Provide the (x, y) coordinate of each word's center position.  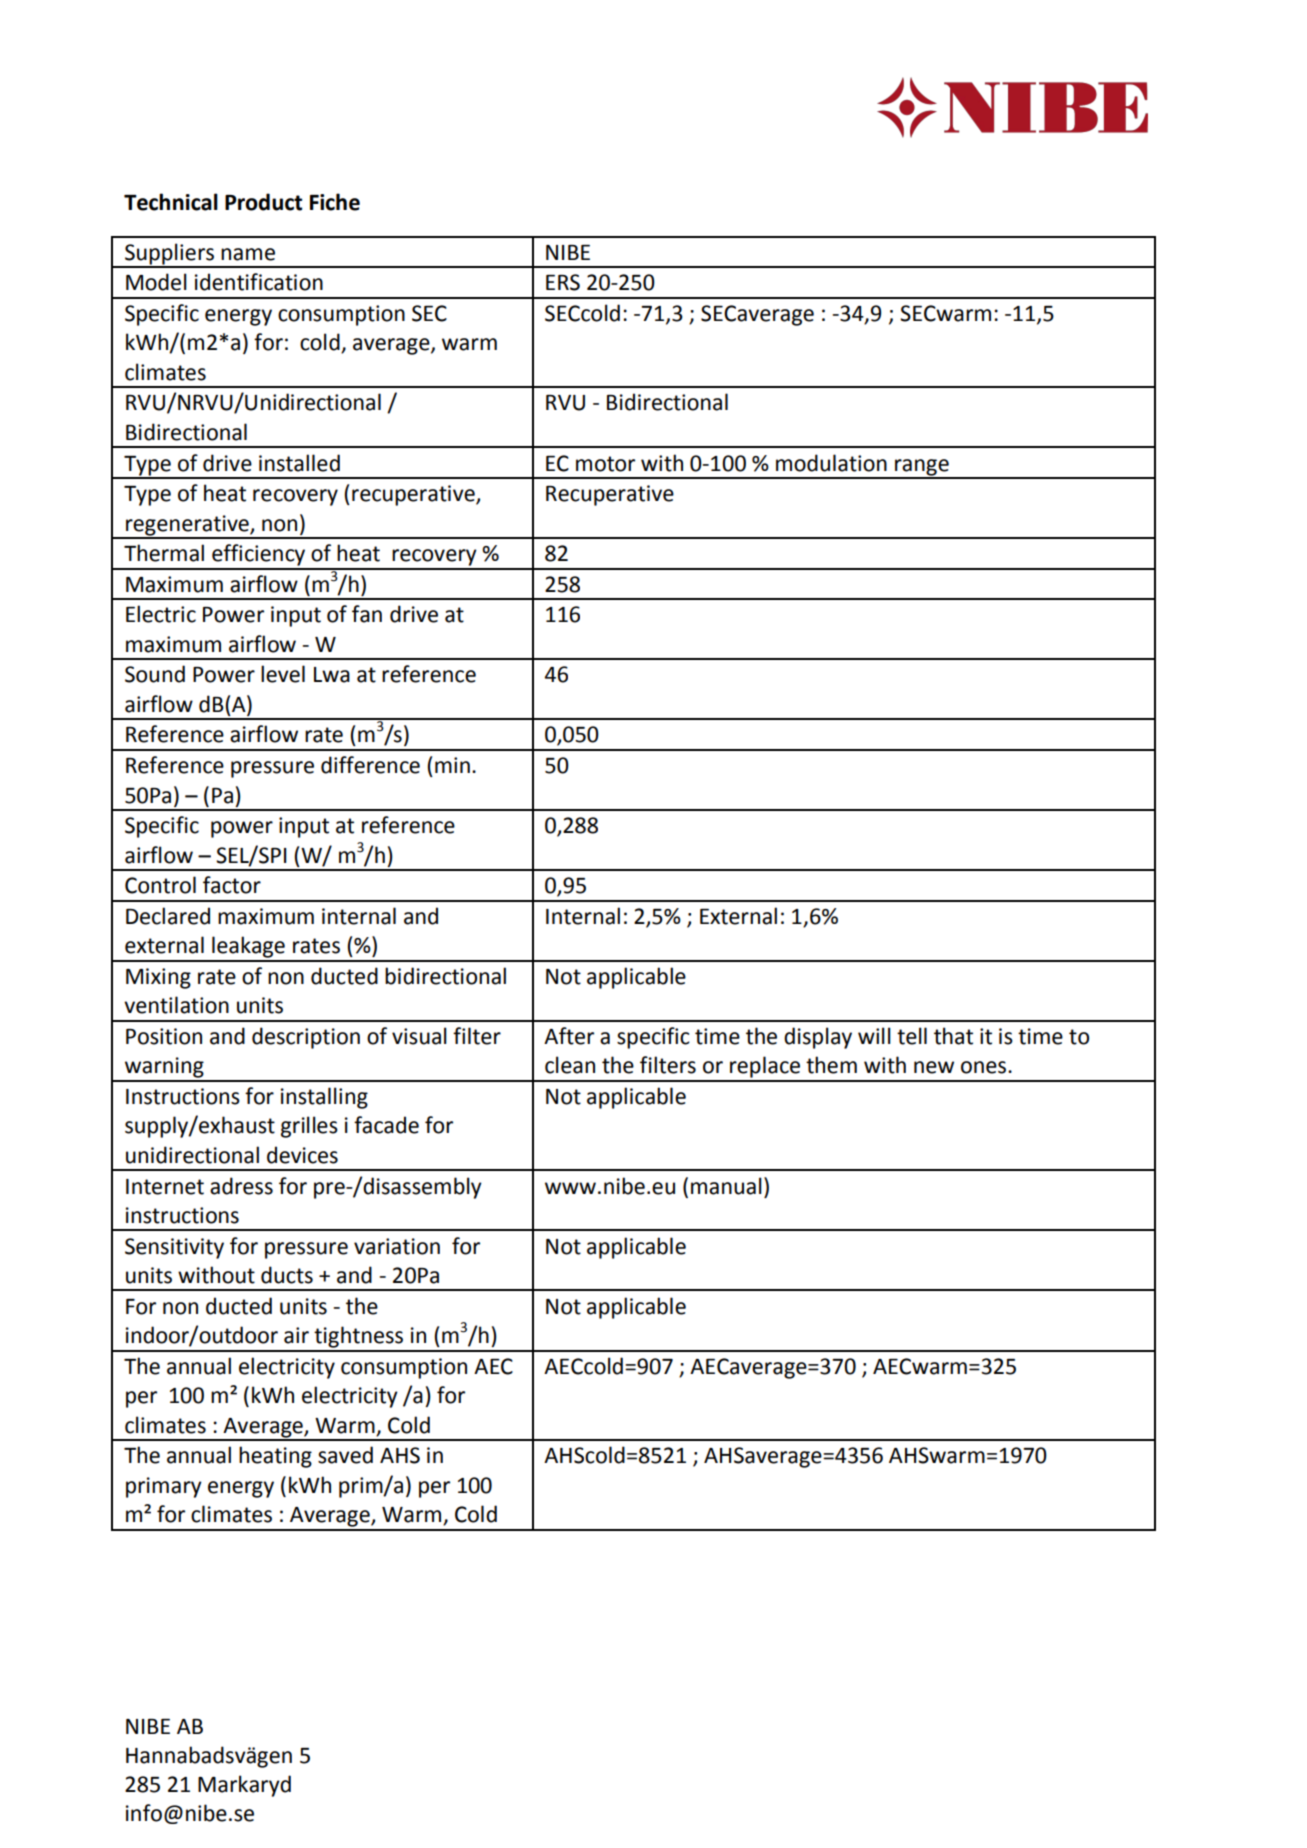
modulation (831, 463)
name (248, 254)
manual (726, 1186)
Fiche (335, 202)
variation (397, 1246)
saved (345, 1455)
